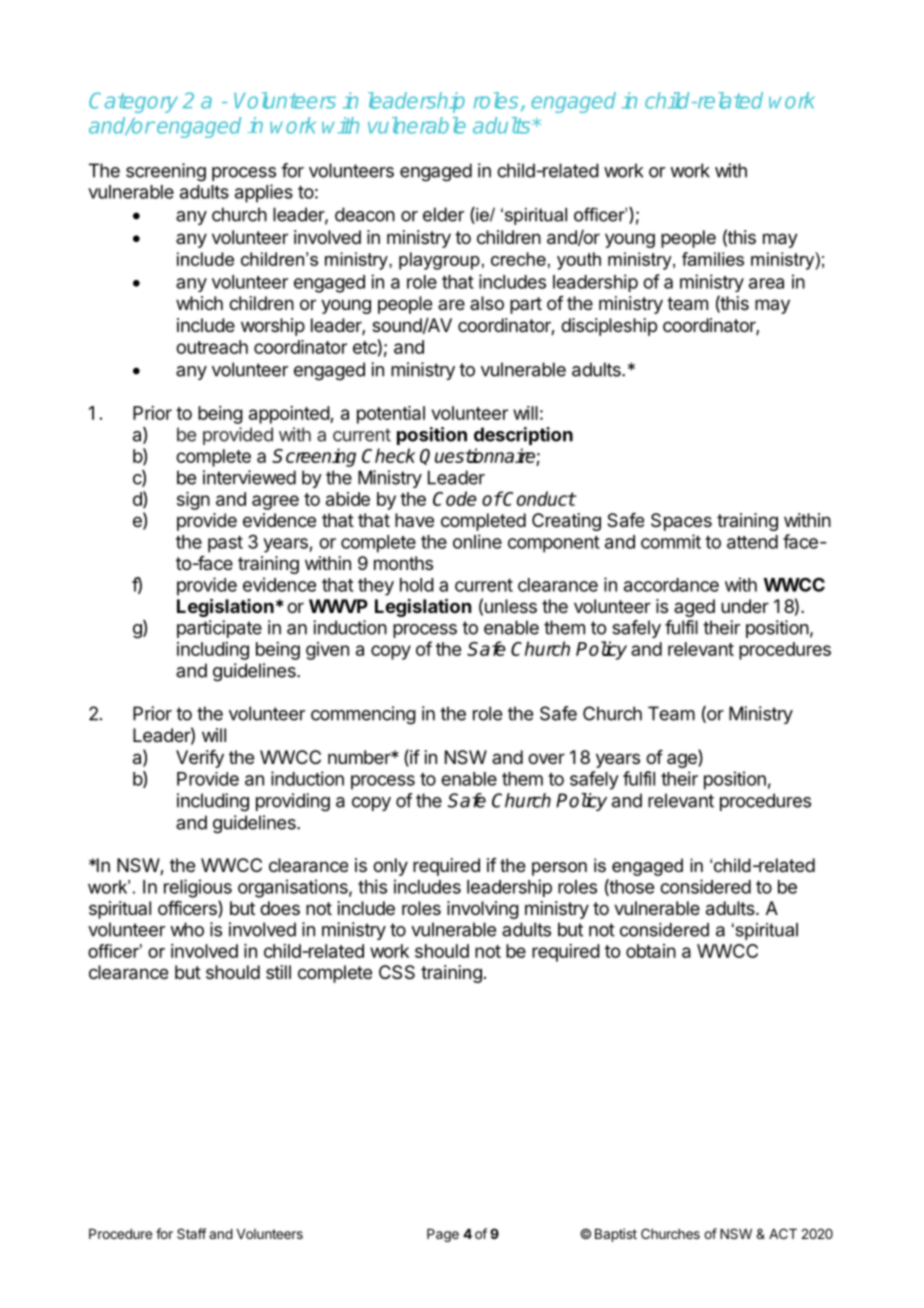 The height and width of the screenshot is (1308, 924). Describe the element at coordinates (191, 1233) in the screenshot. I see `Staff` at that location.
